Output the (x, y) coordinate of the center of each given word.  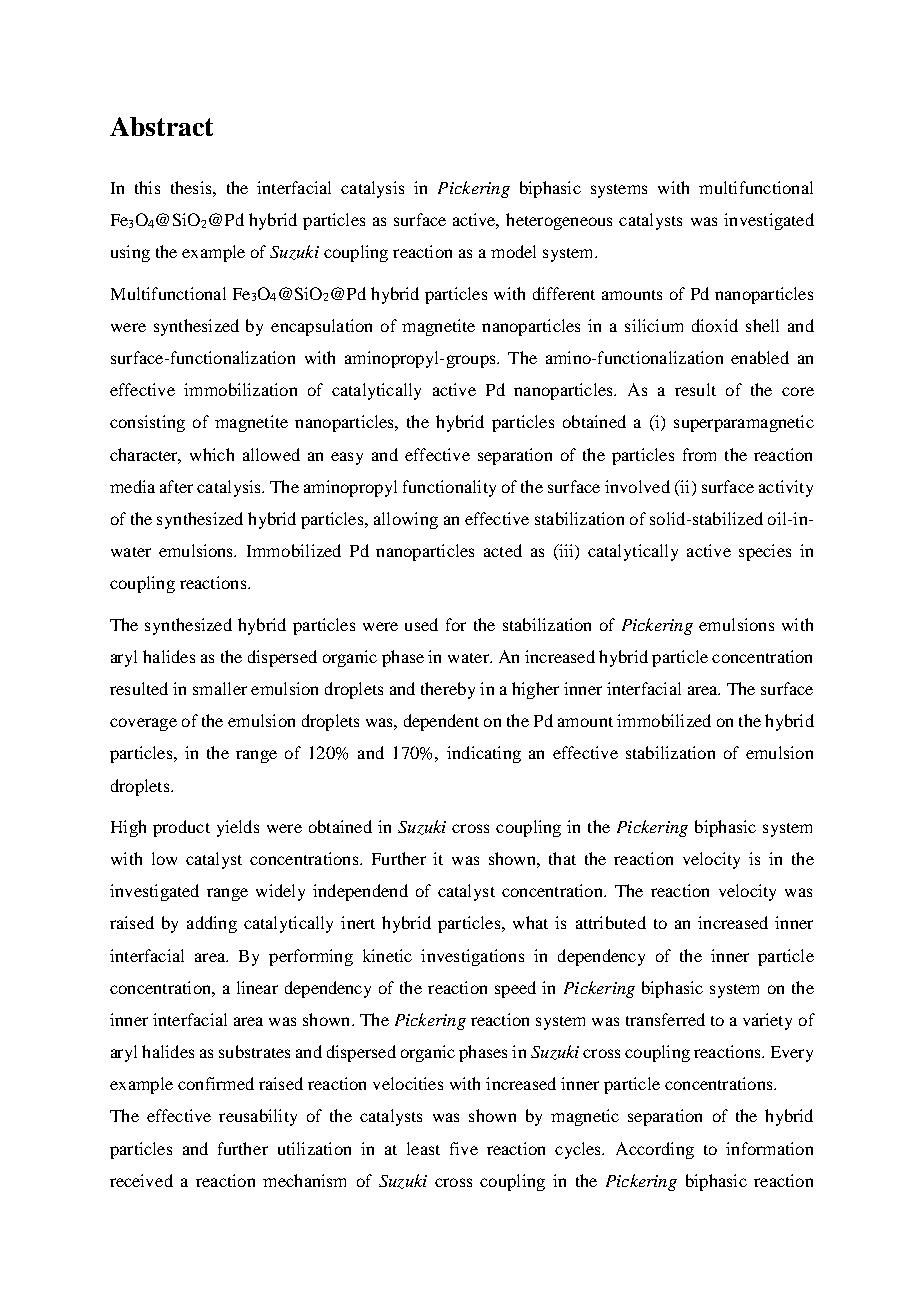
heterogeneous (559, 221)
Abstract (161, 126)
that (562, 858)
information (769, 1148)
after (176, 486)
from (699, 454)
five (464, 1148)
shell (762, 325)
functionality (449, 488)
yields (238, 828)
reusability (258, 1117)
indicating (484, 754)
